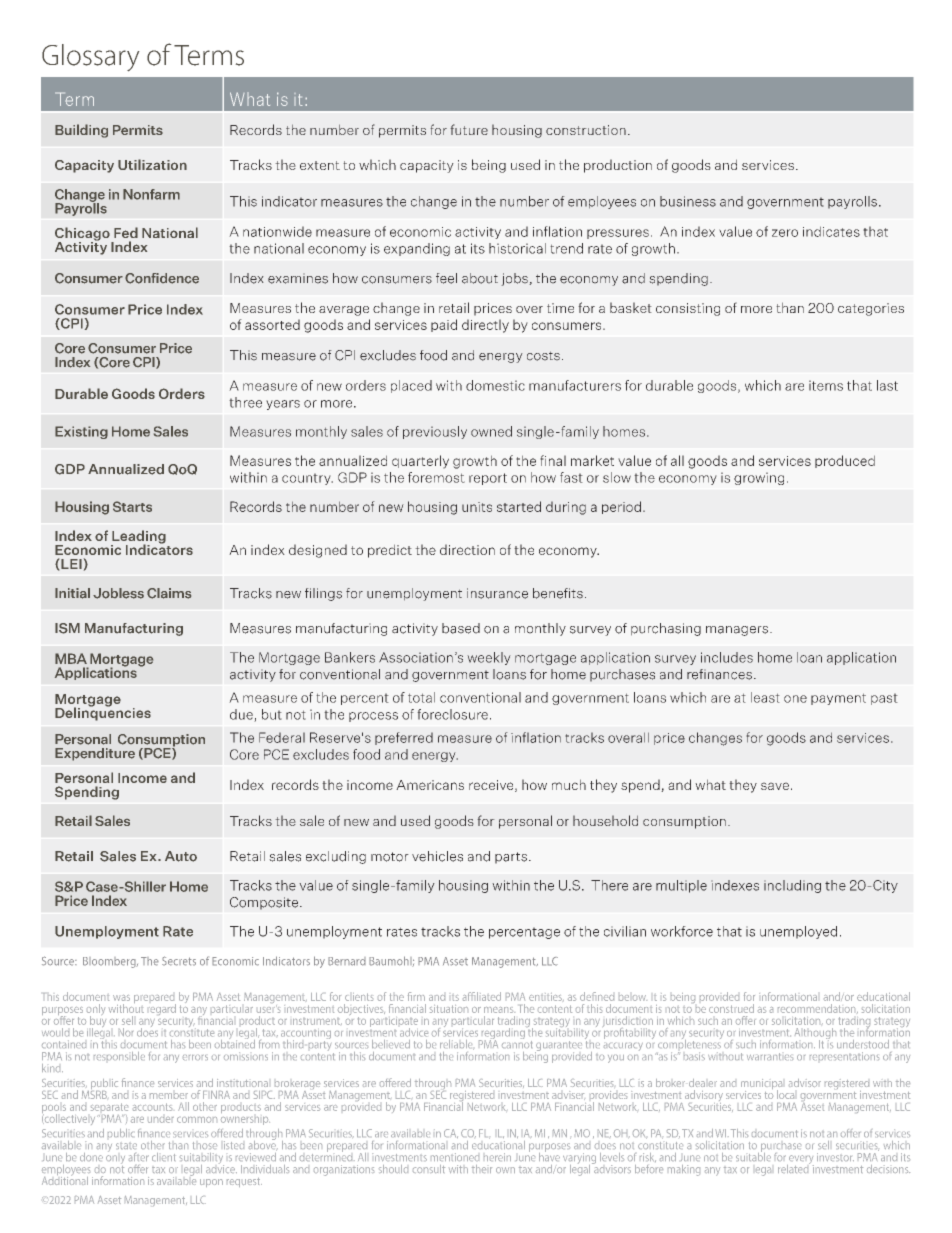 This image has width=952, height=1233. Describe the element at coordinates (81, 432) in the image. I see `Existing` at that location.
